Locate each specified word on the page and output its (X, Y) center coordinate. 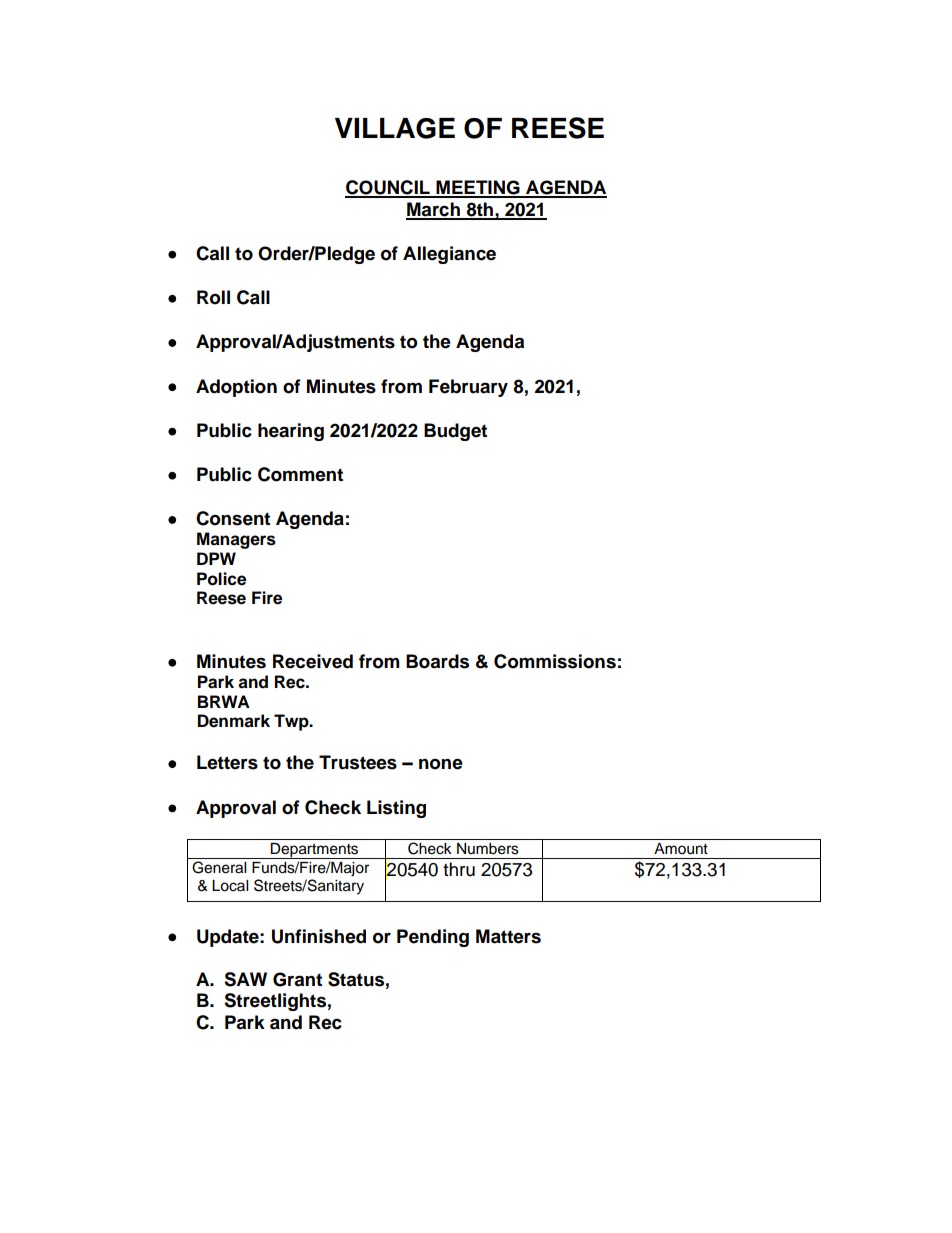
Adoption (236, 388)
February (468, 388)
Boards (437, 661)
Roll (213, 297)
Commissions (555, 661)
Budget (455, 432)
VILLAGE (395, 128)
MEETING (478, 188)
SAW (245, 979)
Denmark (234, 721)
